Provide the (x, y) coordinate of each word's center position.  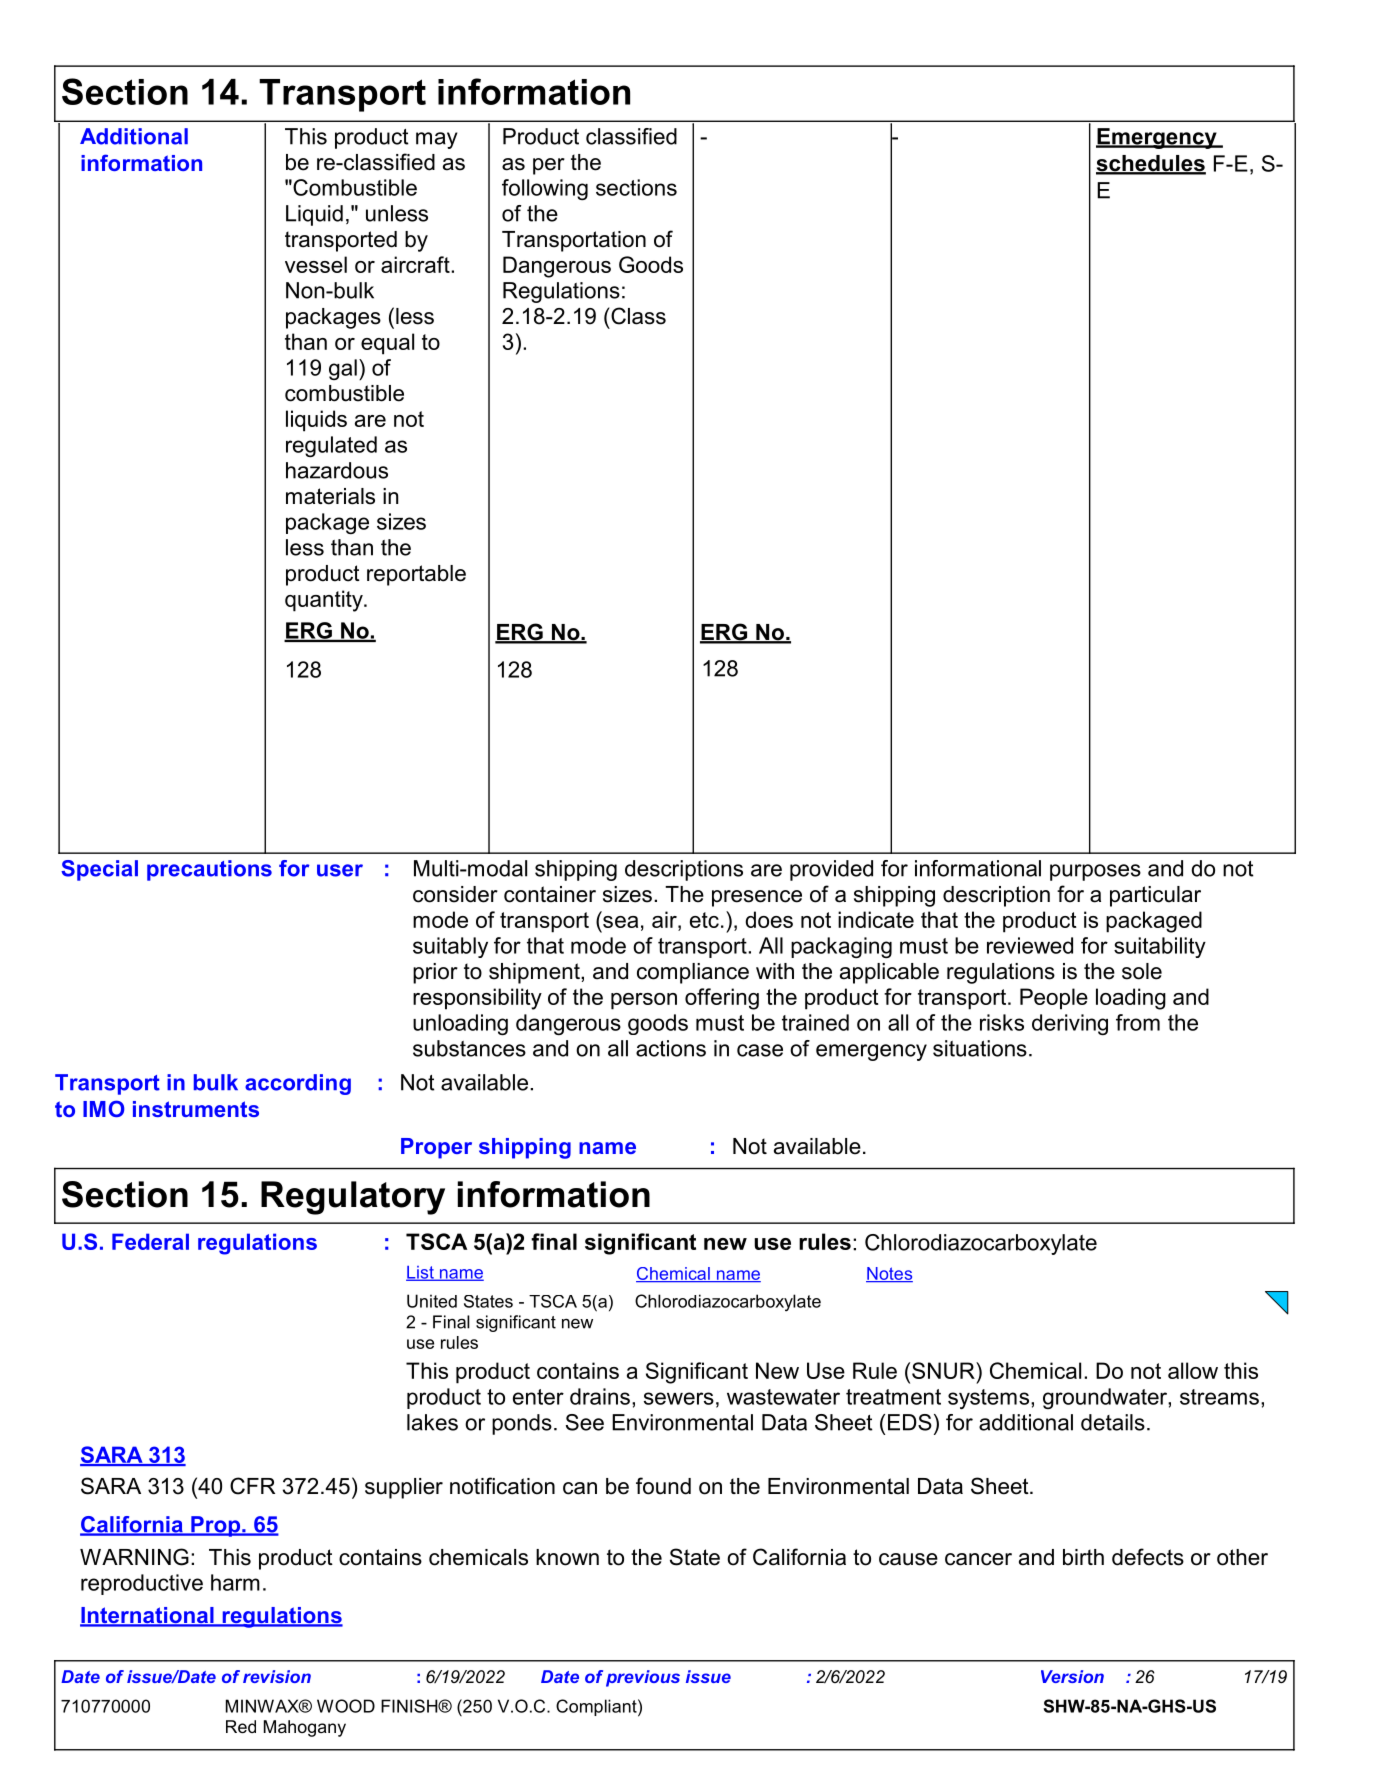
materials (330, 496)
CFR (252, 1486)
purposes (1095, 872)
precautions (209, 870)
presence (757, 898)
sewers (679, 1398)
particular (1155, 896)
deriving (1070, 1024)
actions (671, 1048)
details (1113, 1422)
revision (277, 1676)
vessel (316, 264)
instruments (196, 1109)
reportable (416, 575)
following (545, 189)
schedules (1151, 164)
